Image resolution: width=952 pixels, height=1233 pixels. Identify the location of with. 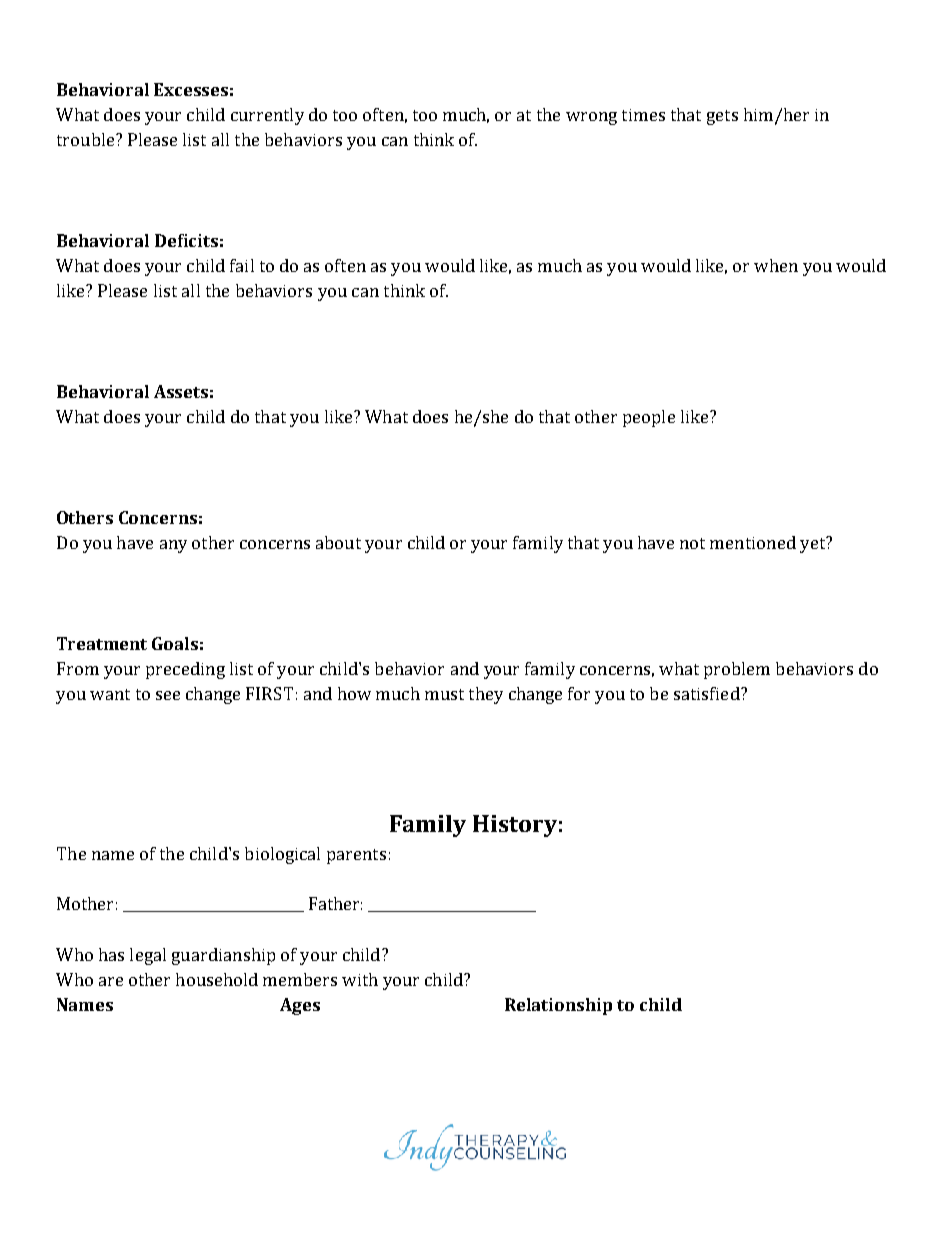
(360, 979).
